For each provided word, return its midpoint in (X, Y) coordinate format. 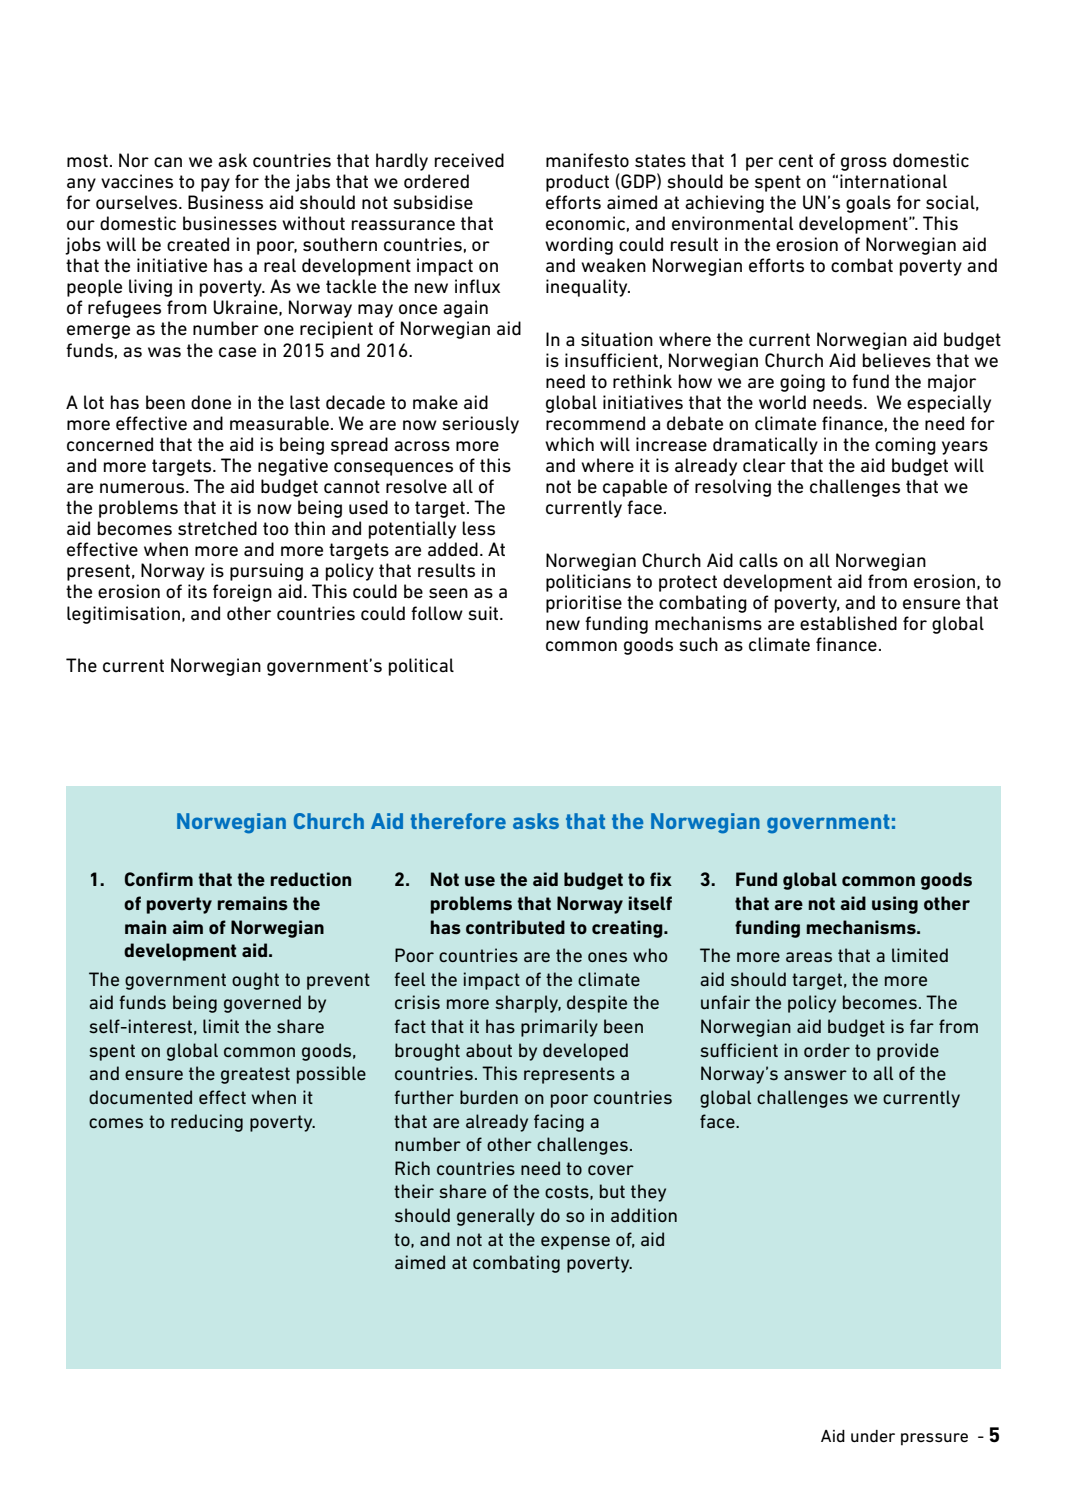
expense (575, 1243)
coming (905, 446)
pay (215, 185)
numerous (143, 488)
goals (868, 204)
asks (536, 821)
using (895, 905)
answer (815, 1075)
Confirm (159, 879)
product (577, 183)
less (478, 528)
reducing (207, 1123)
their (414, 1191)
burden (489, 1097)
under (873, 1436)
